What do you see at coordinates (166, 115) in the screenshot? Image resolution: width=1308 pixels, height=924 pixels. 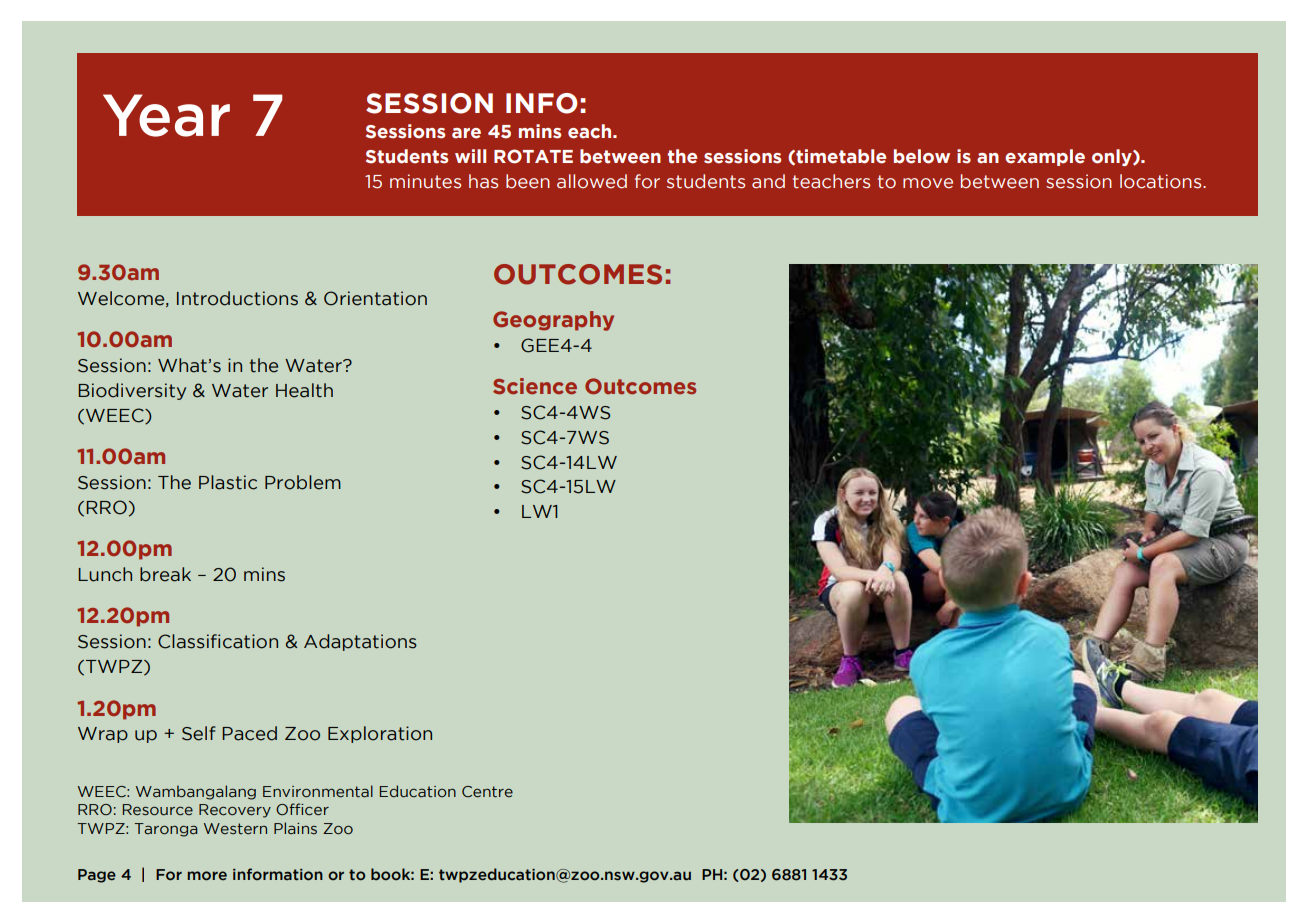 I see `Year` at bounding box center [166, 115].
